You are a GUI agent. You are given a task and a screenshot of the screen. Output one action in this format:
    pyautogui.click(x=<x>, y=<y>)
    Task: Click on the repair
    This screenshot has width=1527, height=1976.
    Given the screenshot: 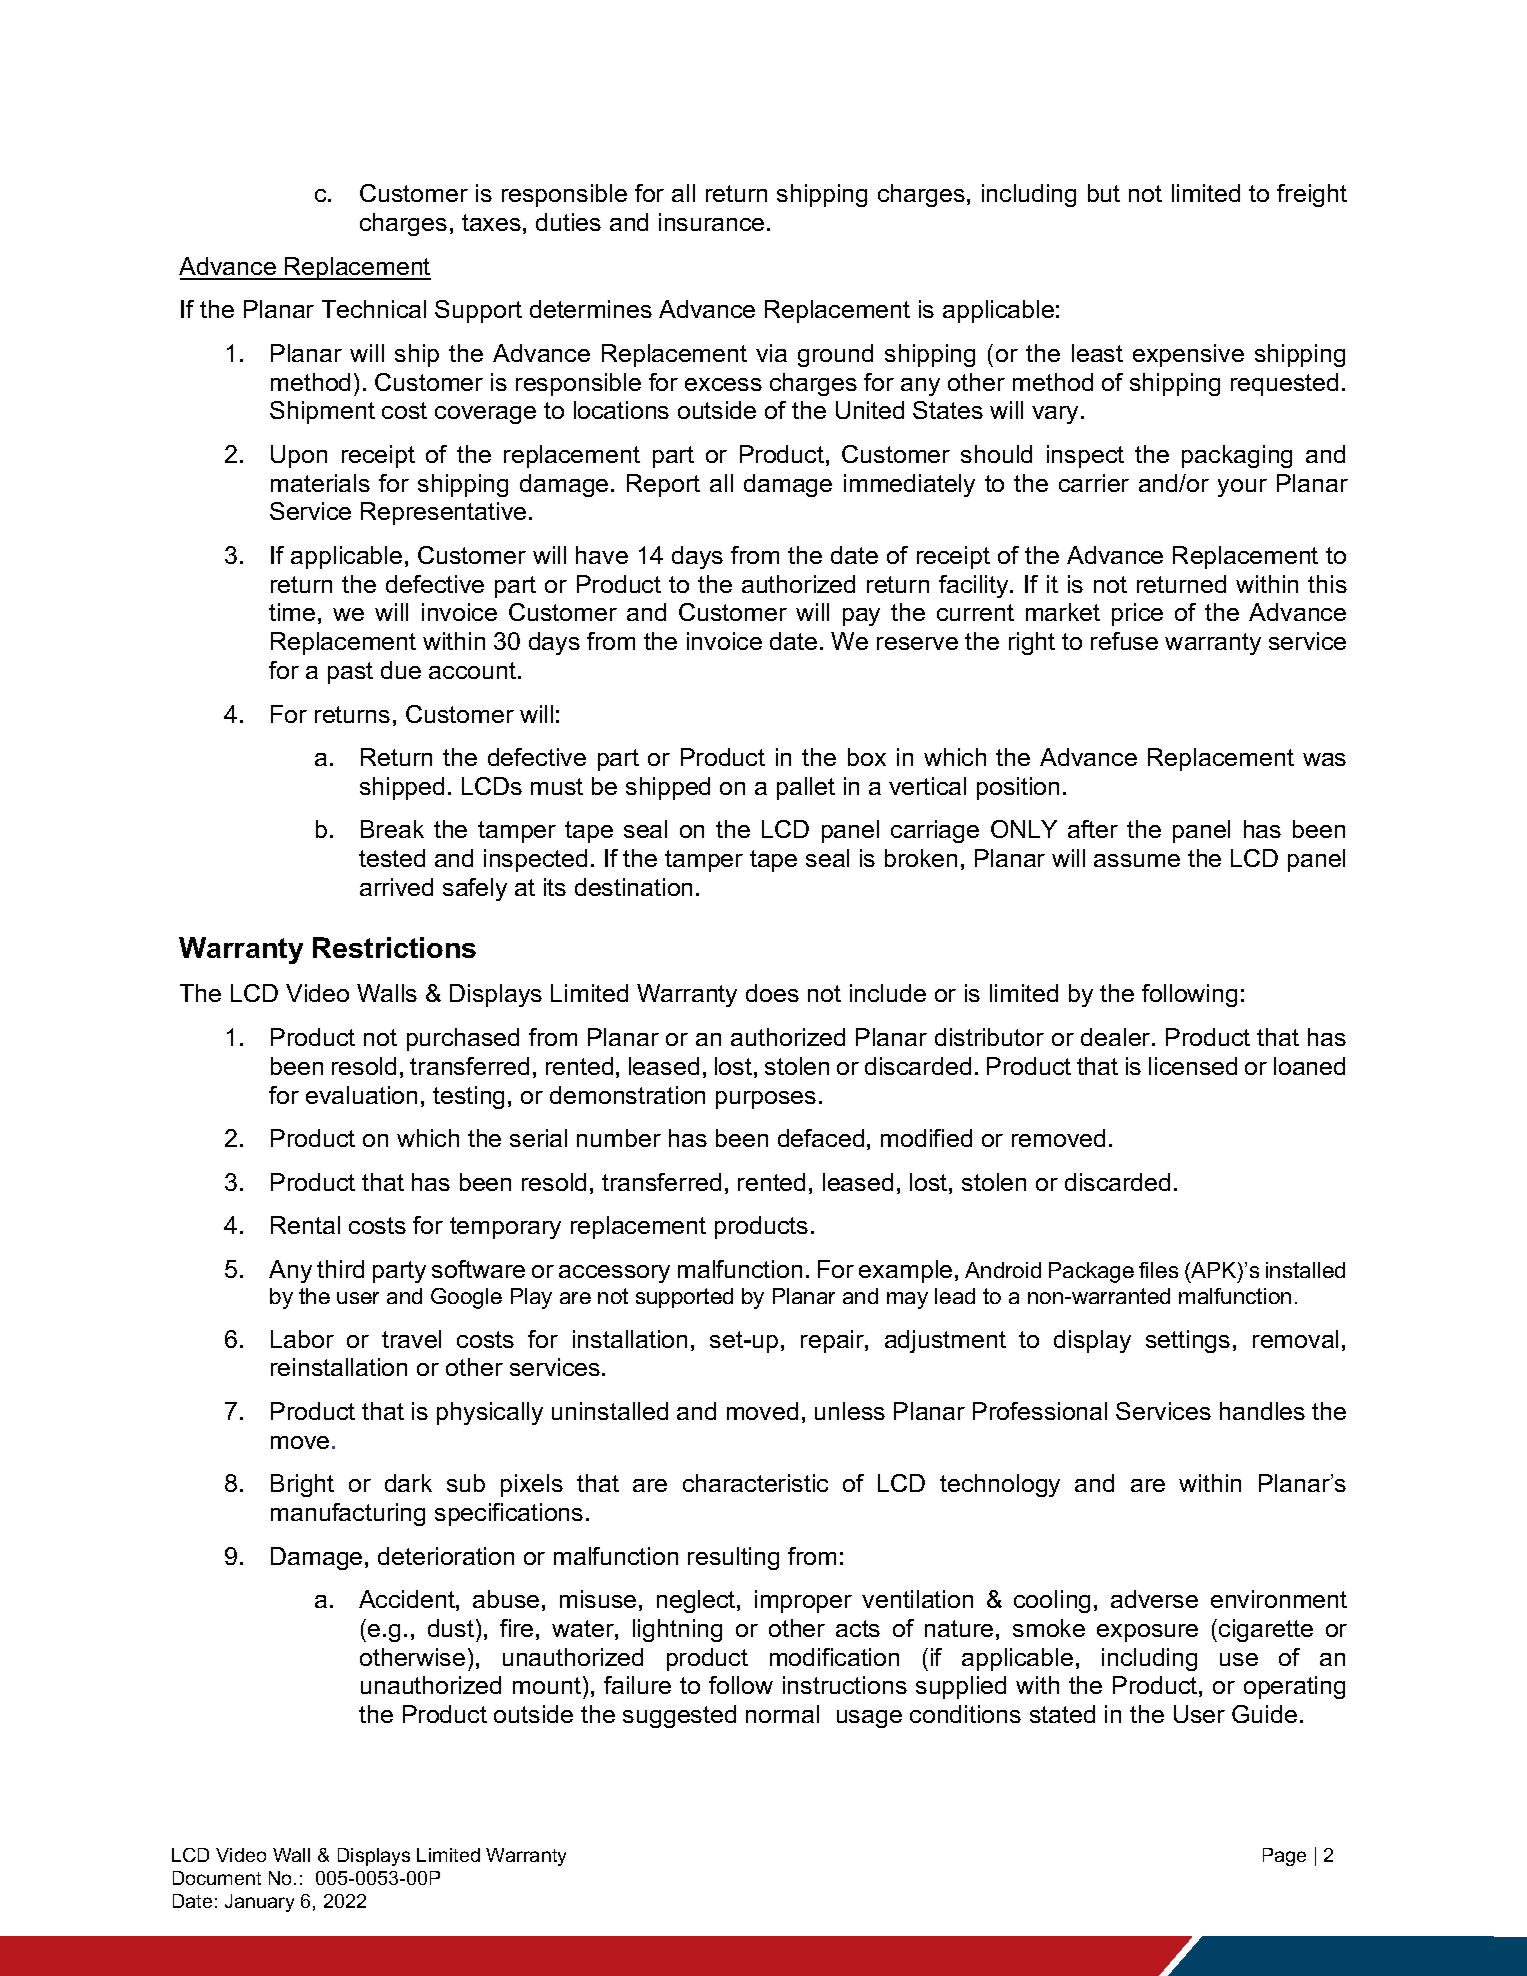 What is the action you would take?
    pyautogui.click(x=833, y=1341)
